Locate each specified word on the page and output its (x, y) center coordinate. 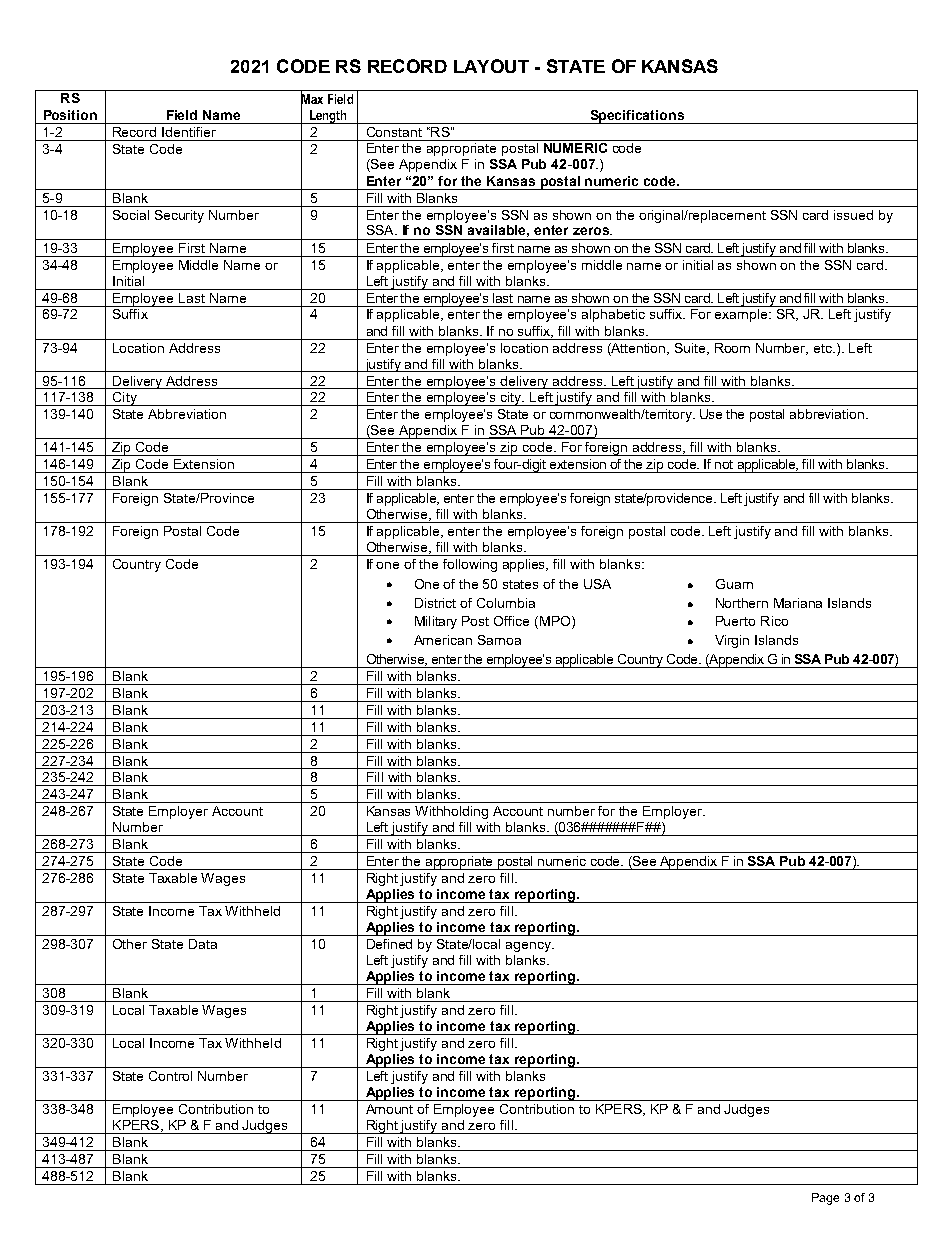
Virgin (732, 641)
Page (825, 1199)
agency (529, 947)
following (470, 565)
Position (70, 115)
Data (203, 944)
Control (170, 1076)
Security (179, 216)
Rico (774, 621)
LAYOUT (491, 66)
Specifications (637, 117)
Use (711, 414)
